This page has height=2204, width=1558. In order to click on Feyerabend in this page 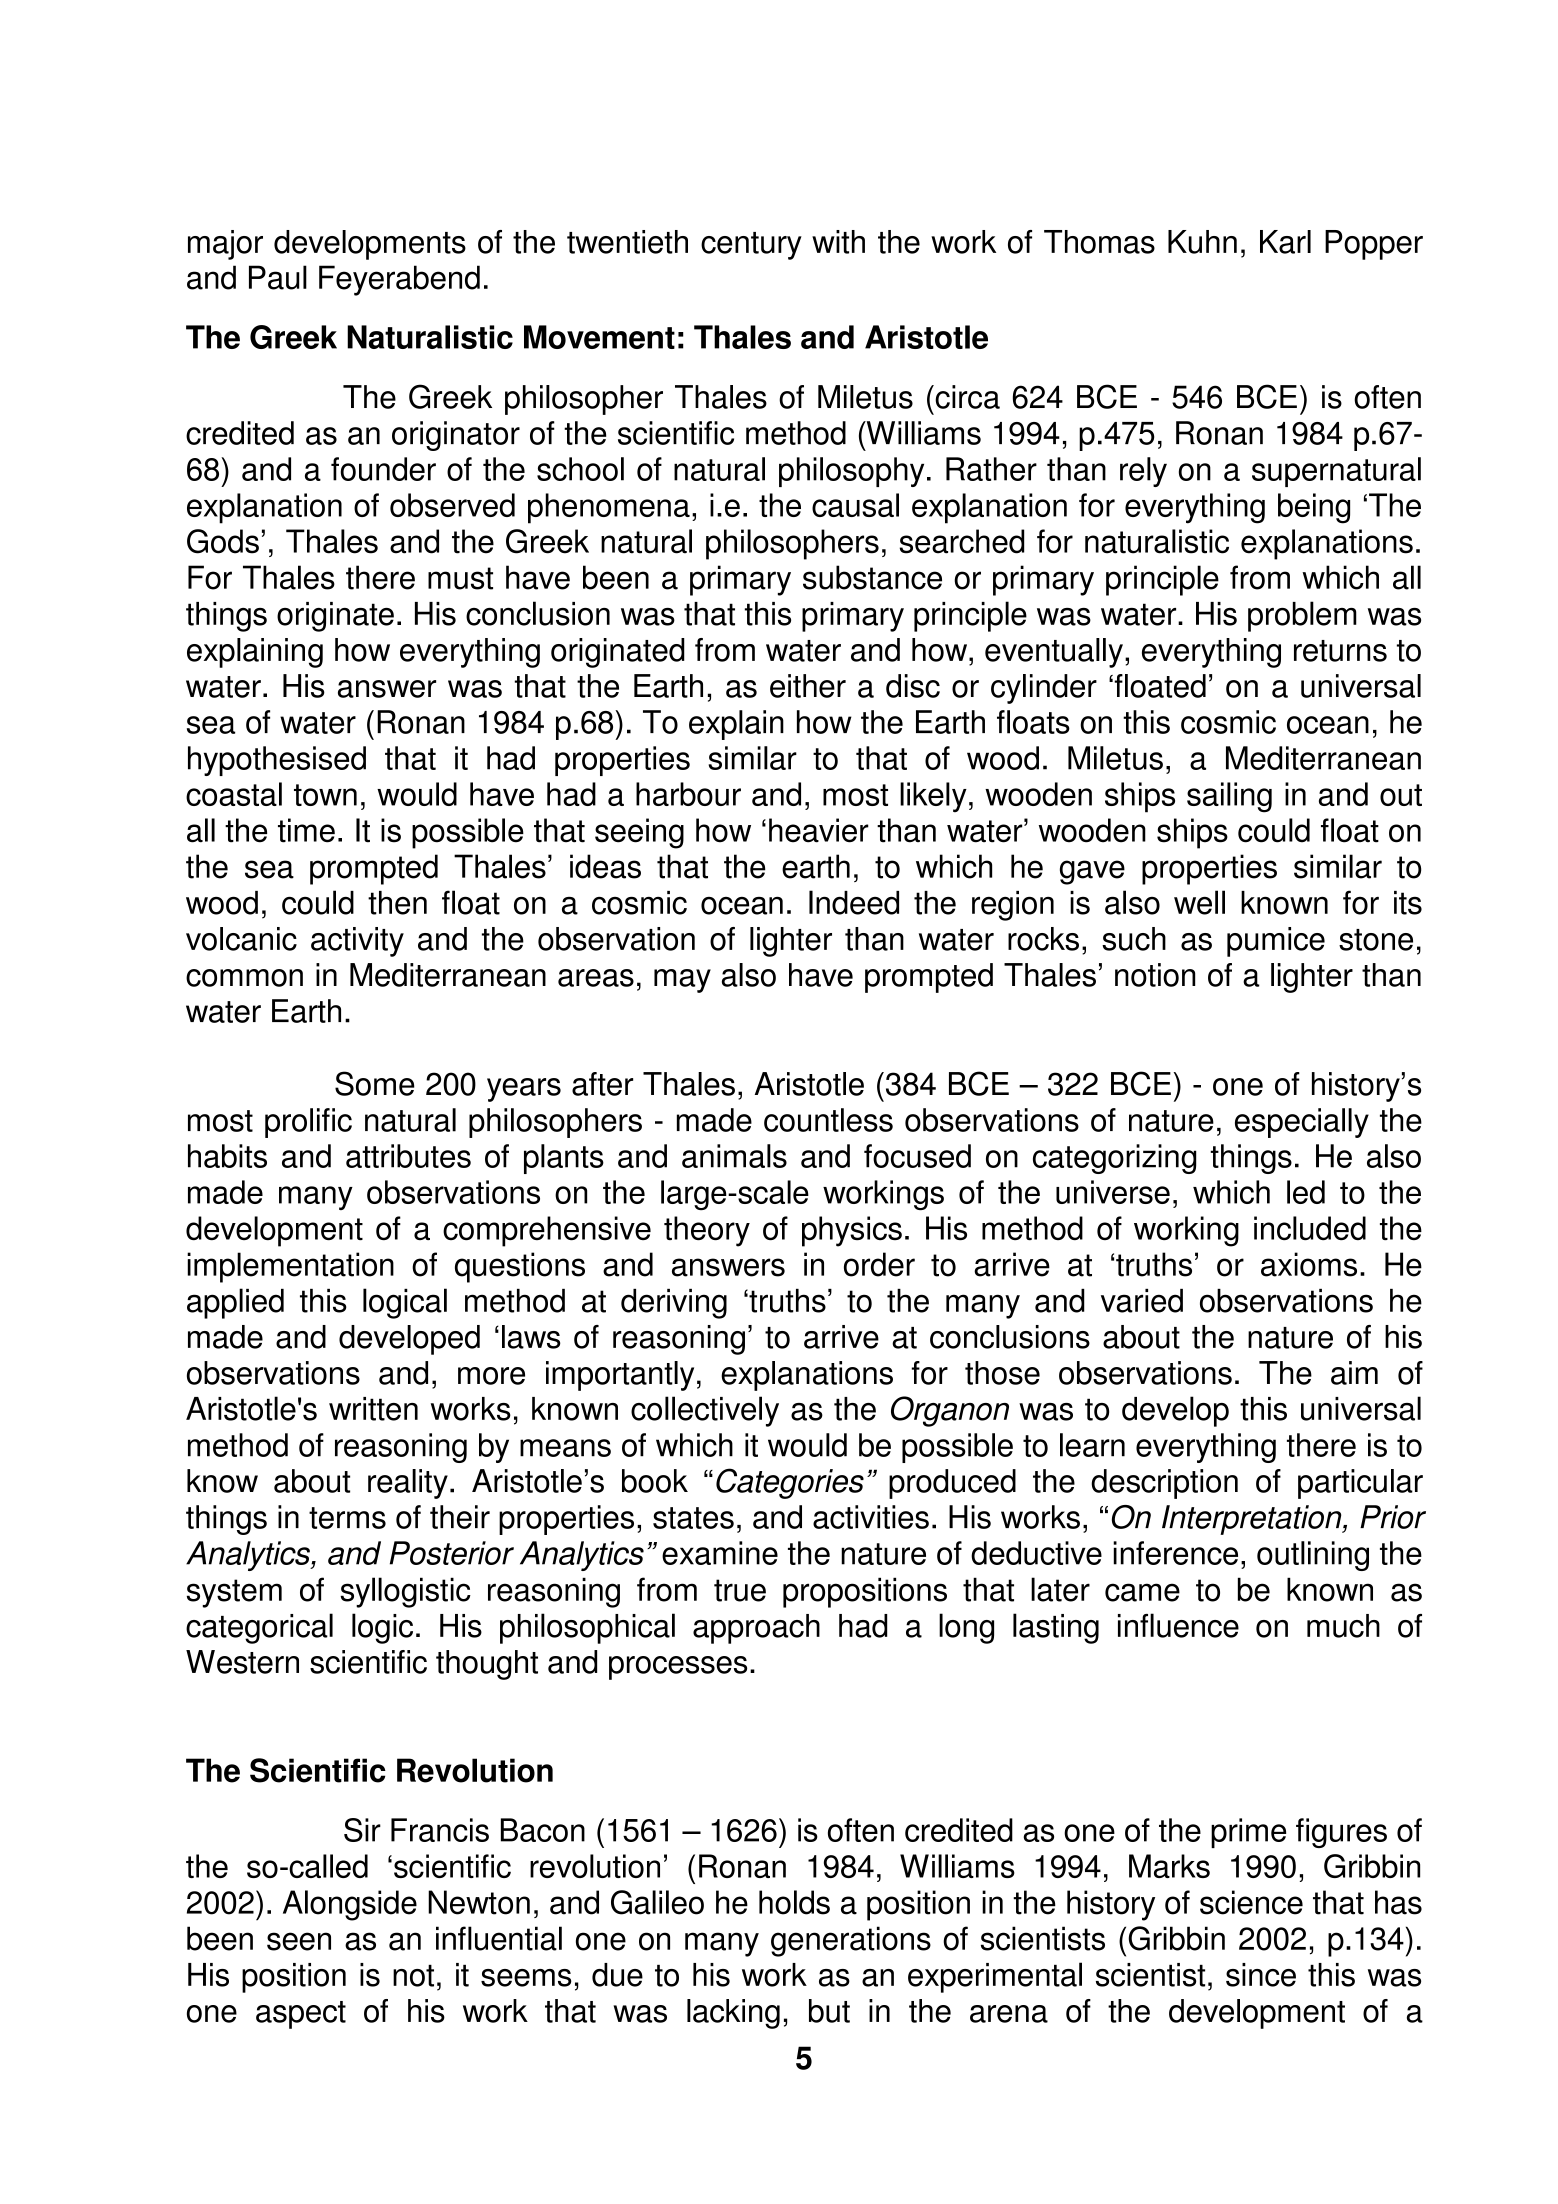, I will do `click(399, 280)`.
